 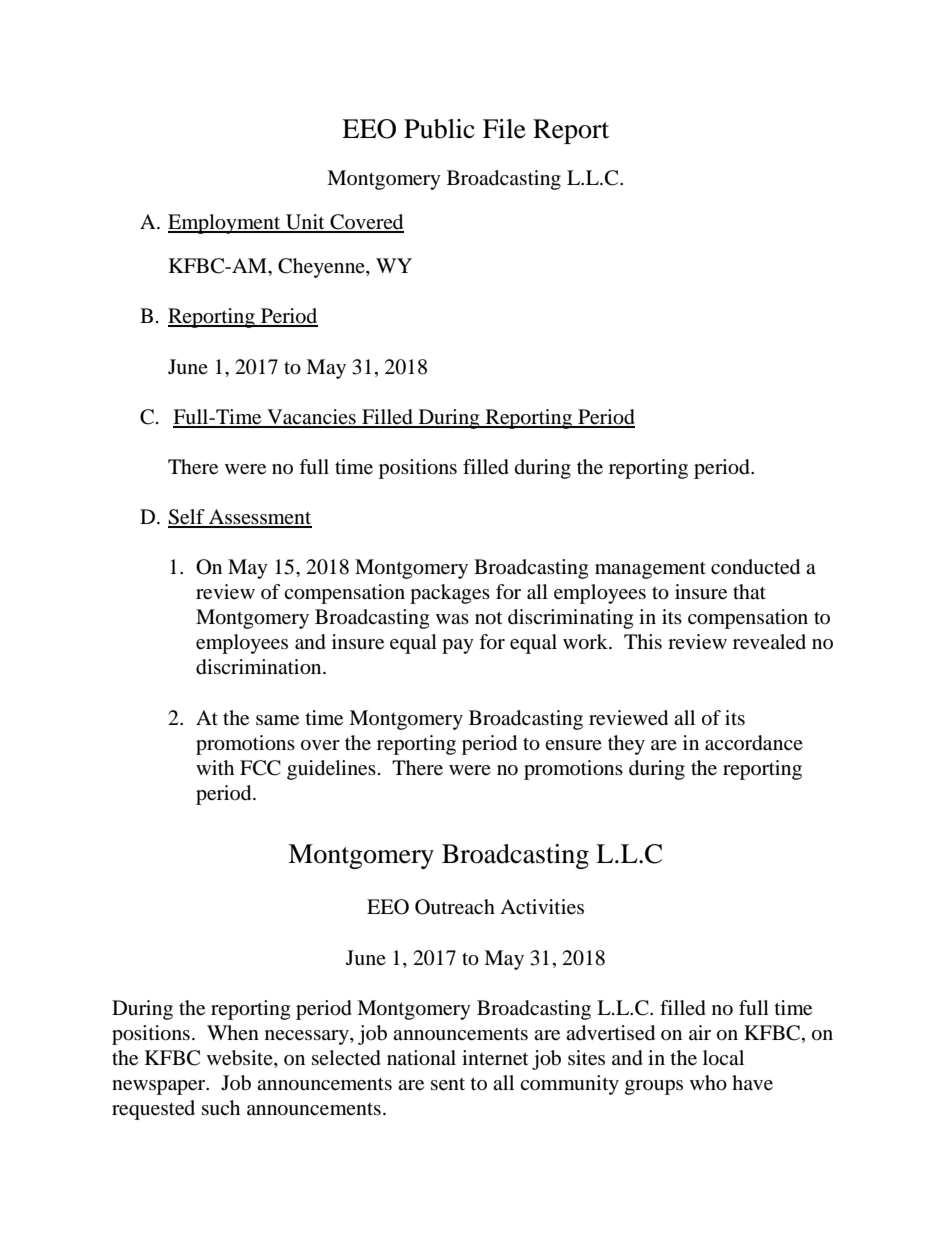 I want to click on Employment, so click(x=225, y=224).
